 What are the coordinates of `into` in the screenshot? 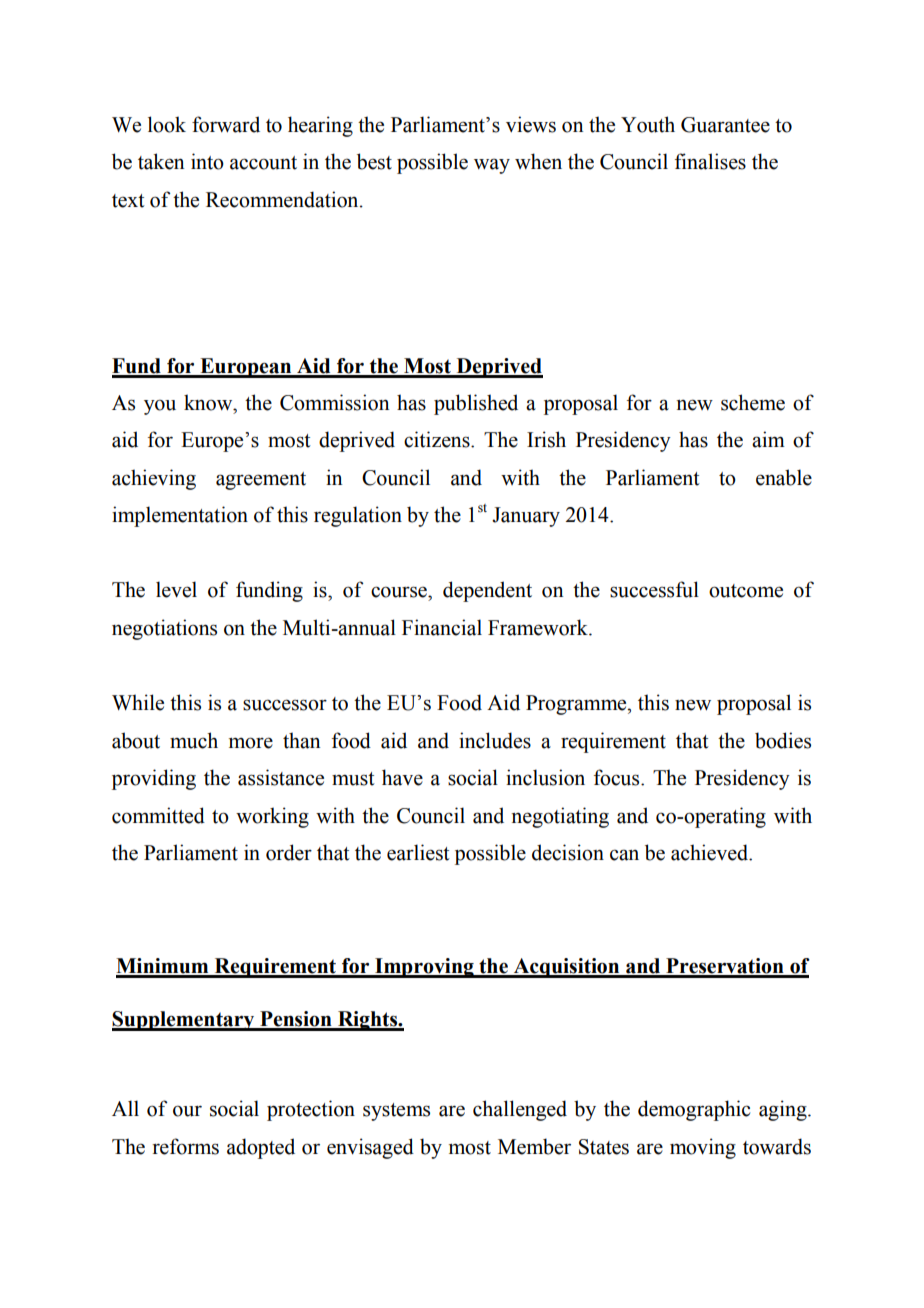 It's located at (207, 161).
